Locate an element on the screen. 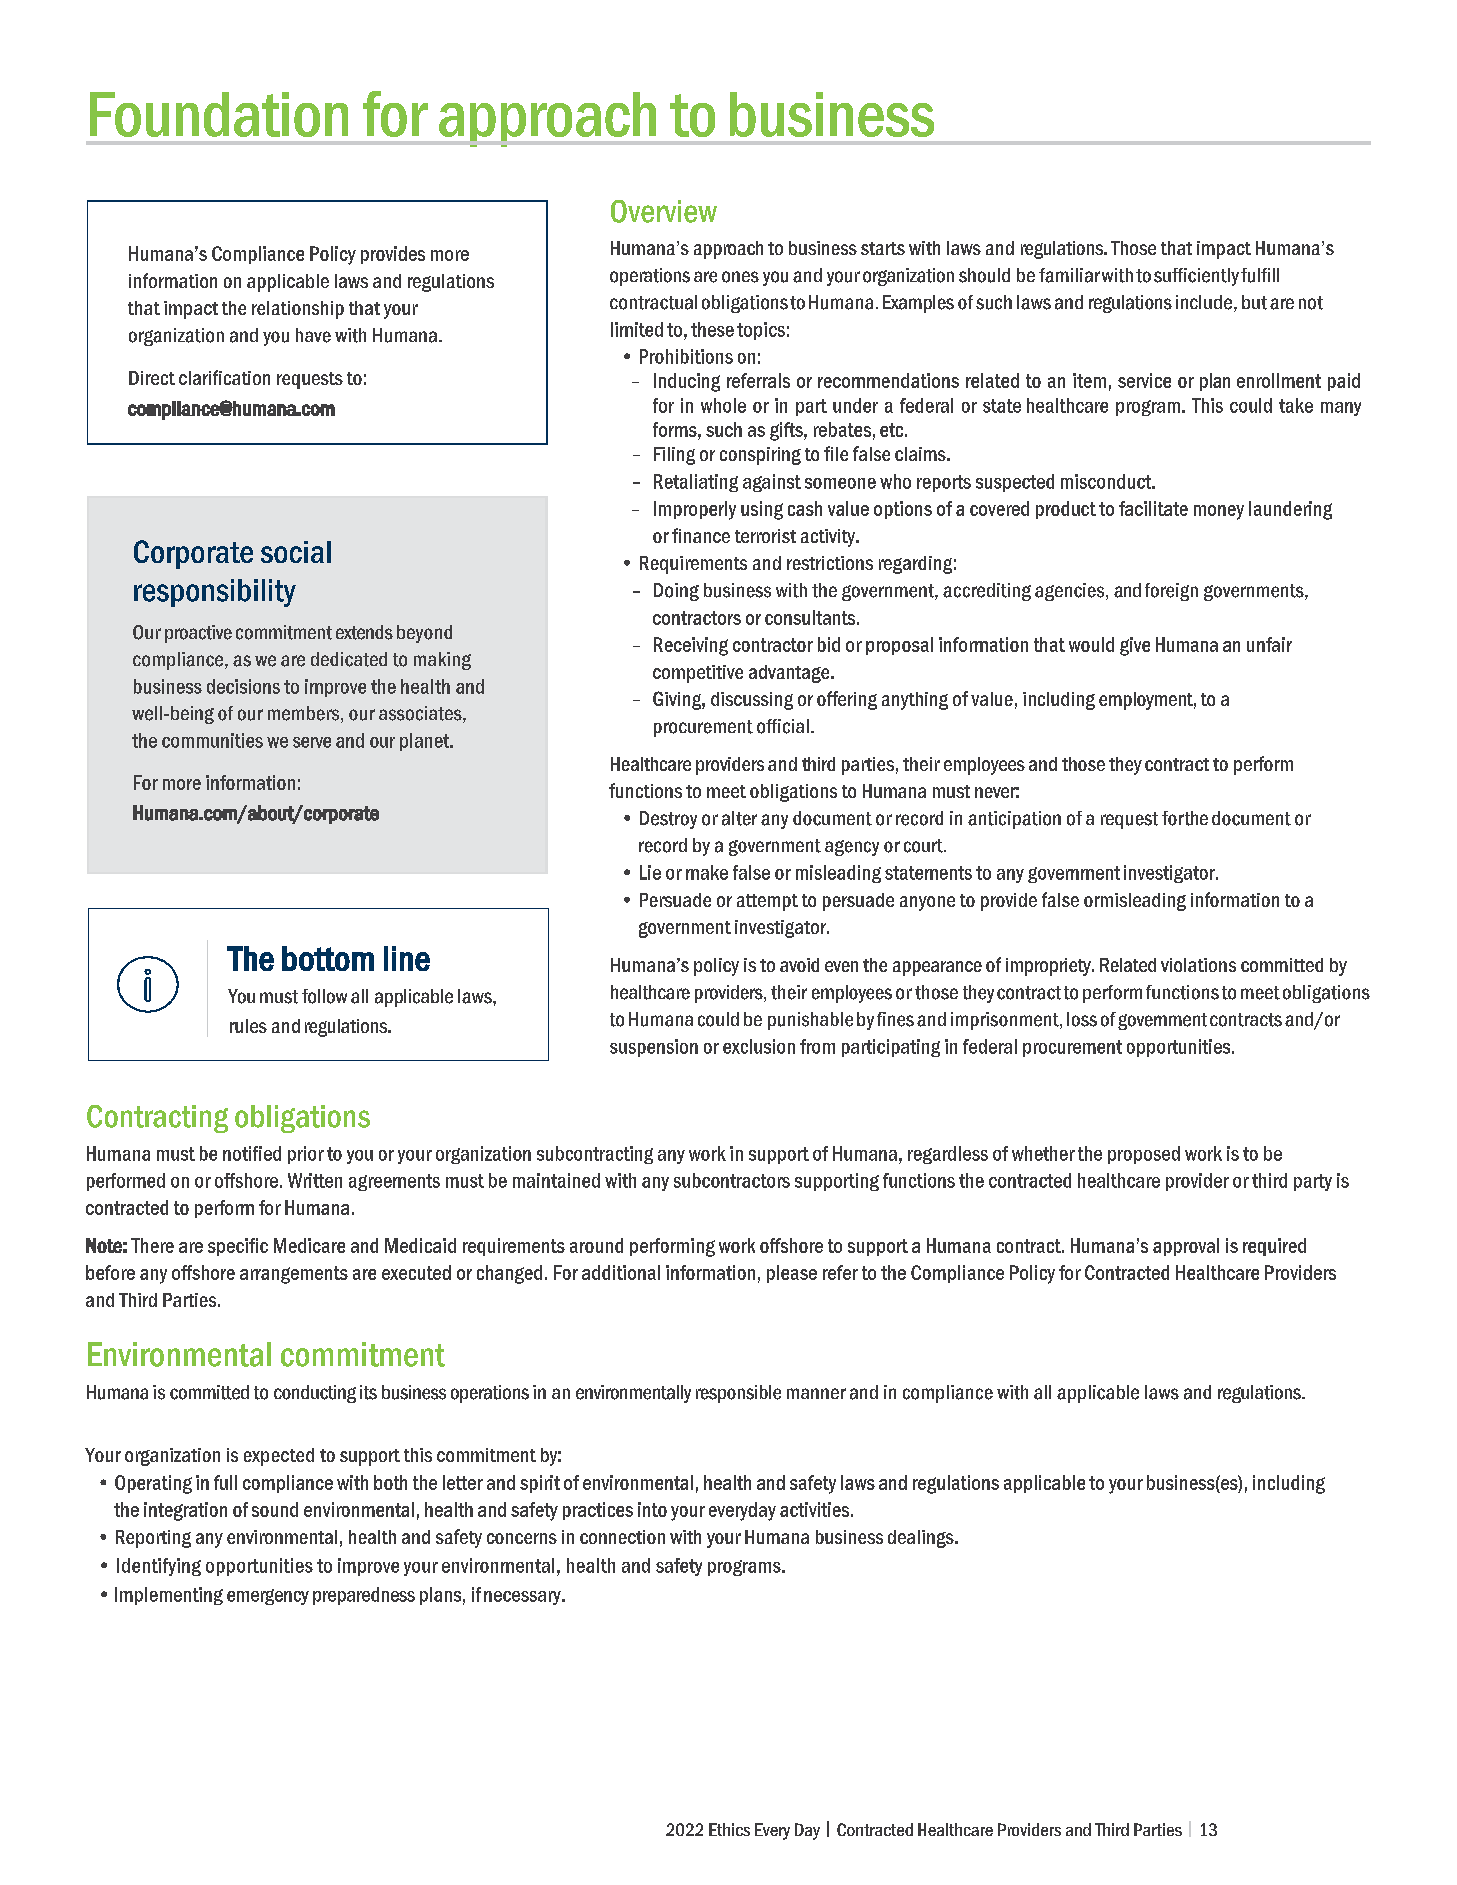 The width and height of the screenshot is (1457, 1885). but is located at coordinates (1254, 302).
